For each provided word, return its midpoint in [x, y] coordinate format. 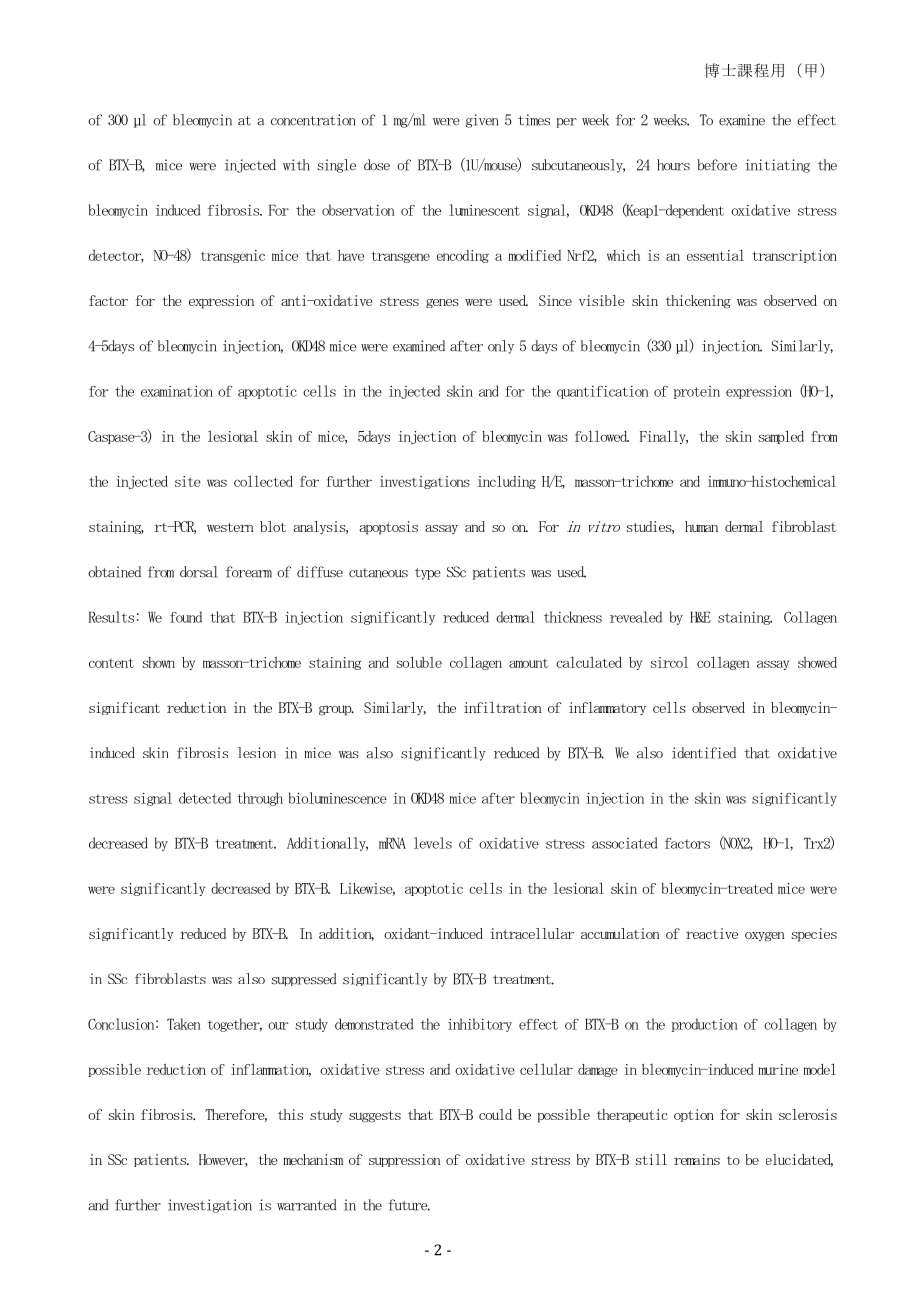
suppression [405, 1160]
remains [697, 1159]
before [717, 165]
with [296, 165]
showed [817, 662]
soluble [419, 662]
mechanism [313, 1159]
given [482, 121]
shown [159, 662]
